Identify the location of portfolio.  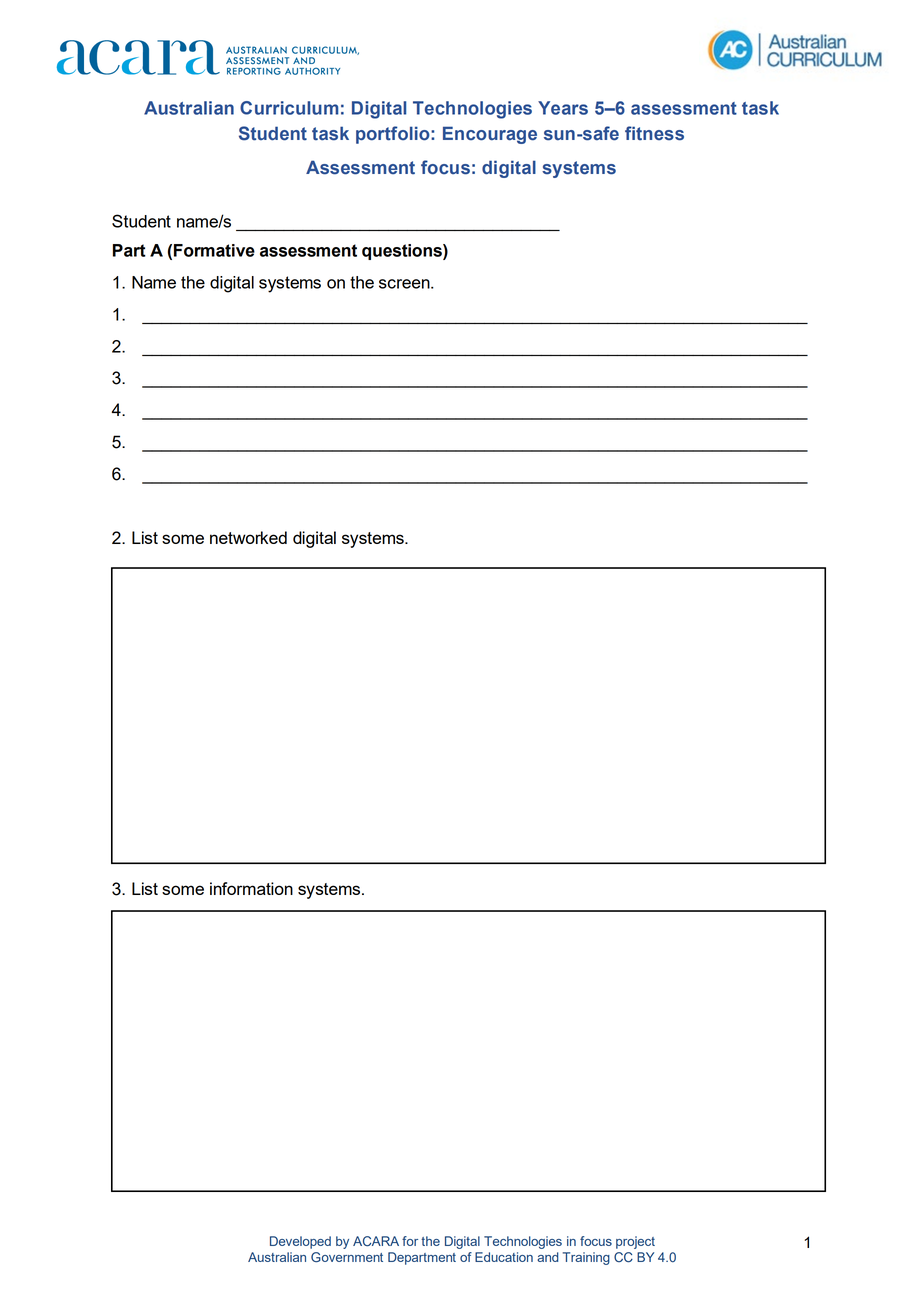
(394, 135).
